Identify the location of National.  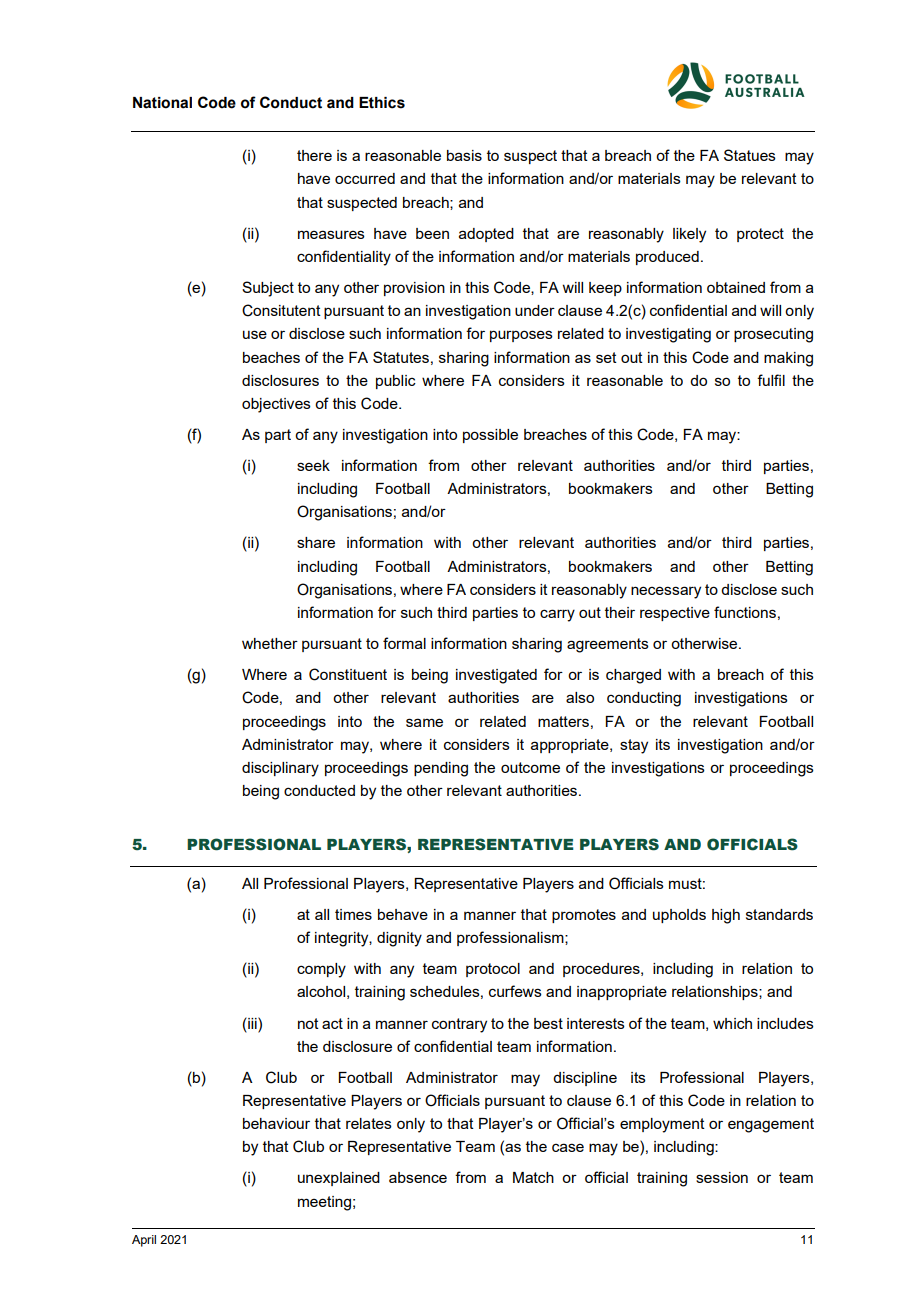
(162, 103).
